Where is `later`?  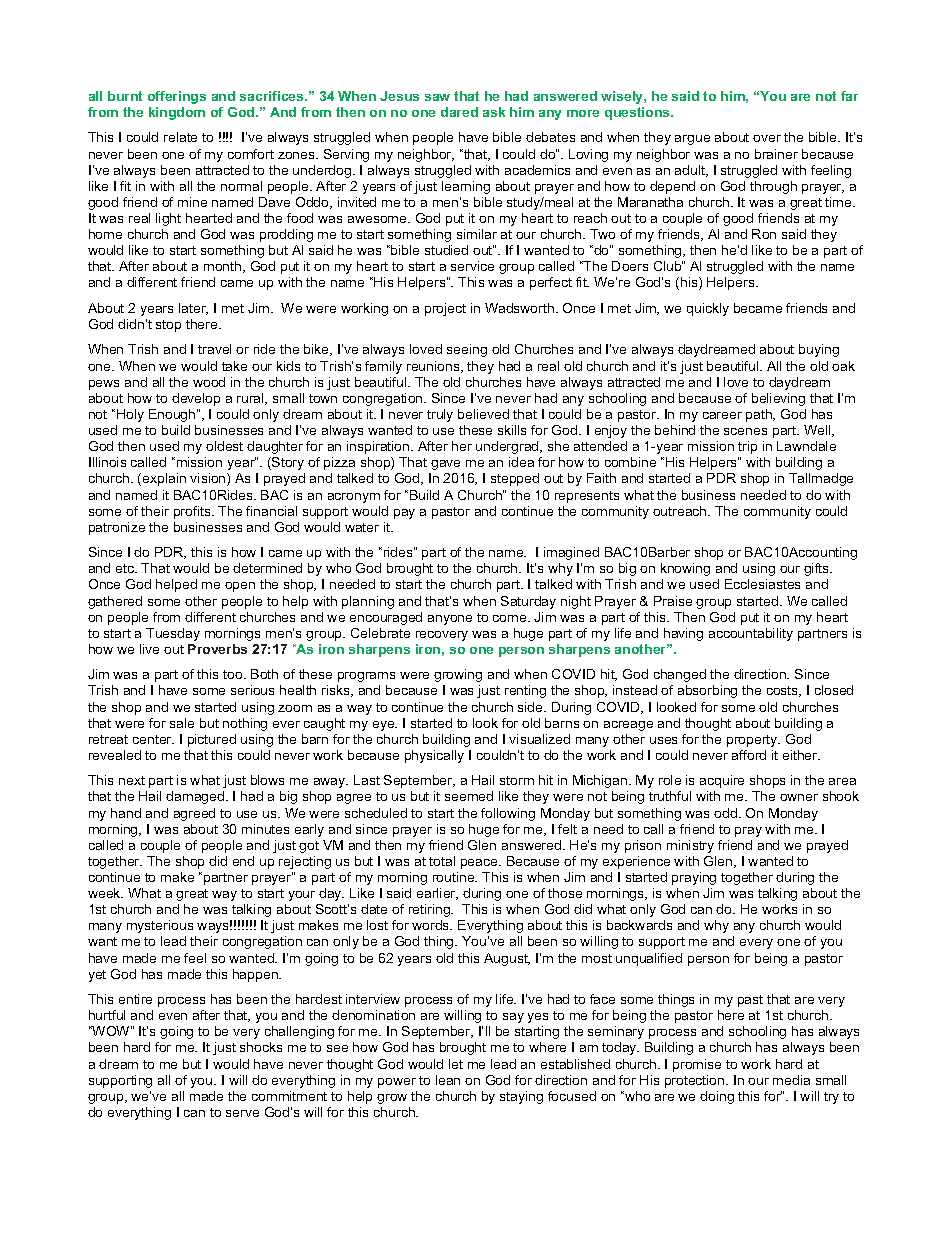
later is located at coordinates (193, 309).
